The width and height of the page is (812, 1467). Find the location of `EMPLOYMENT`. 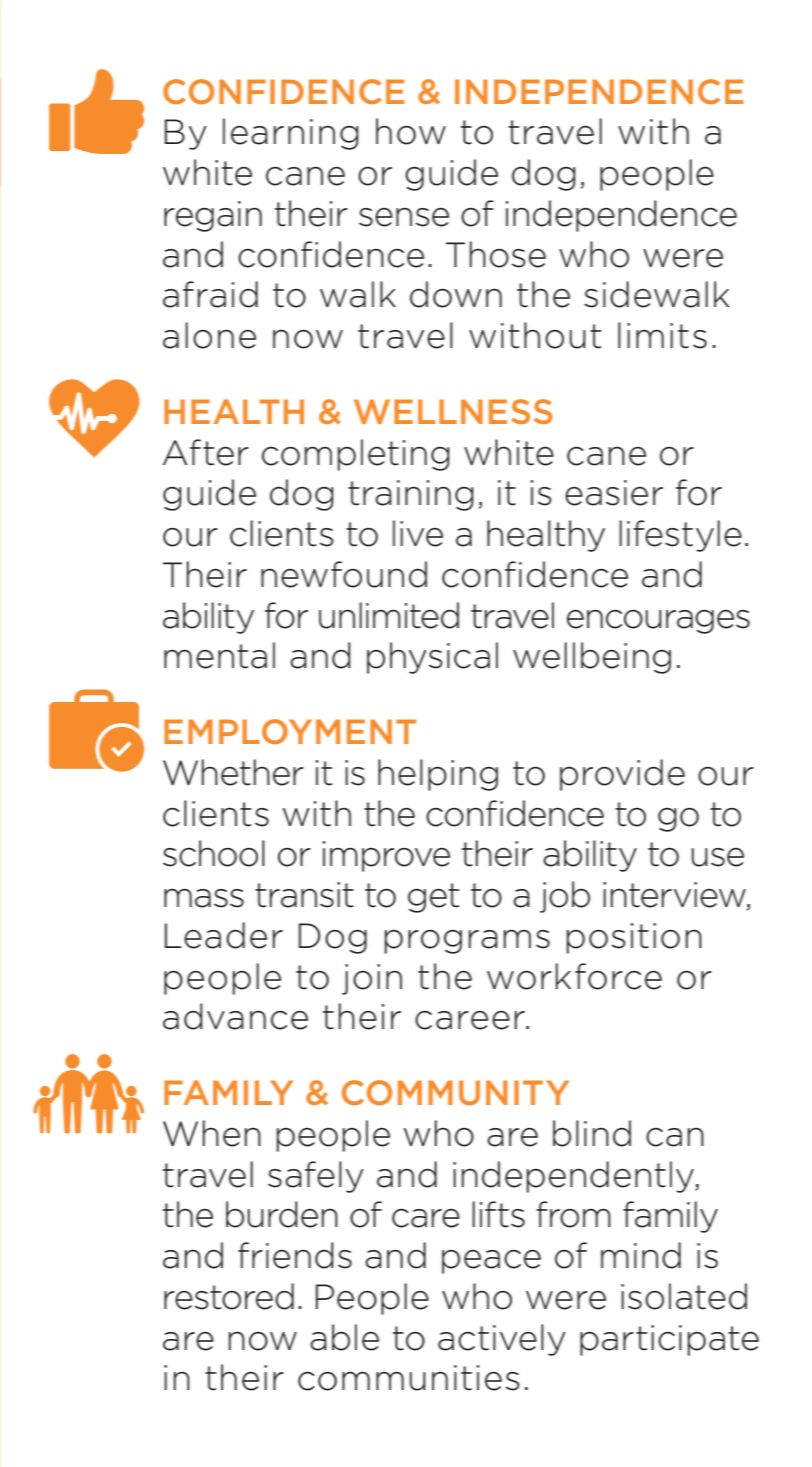

EMPLOYMENT is located at coordinates (290, 731).
